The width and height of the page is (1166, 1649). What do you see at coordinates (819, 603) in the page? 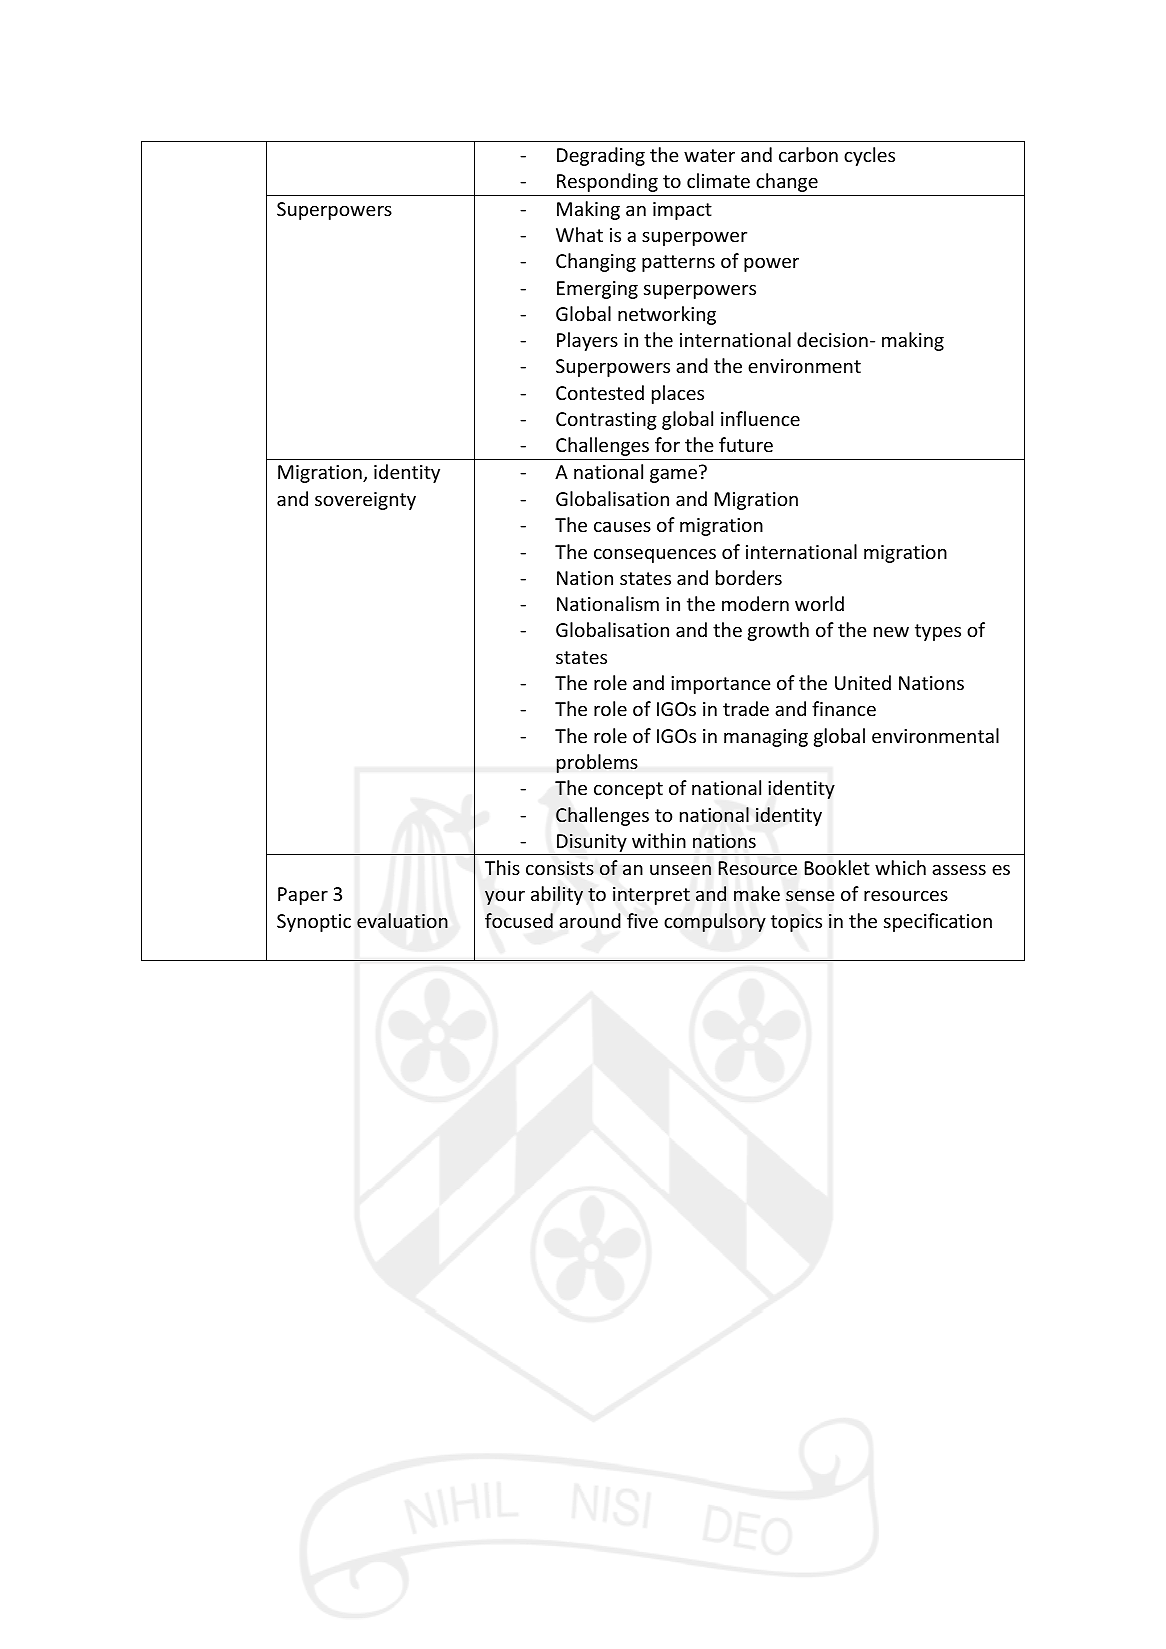
I see `world` at bounding box center [819, 603].
